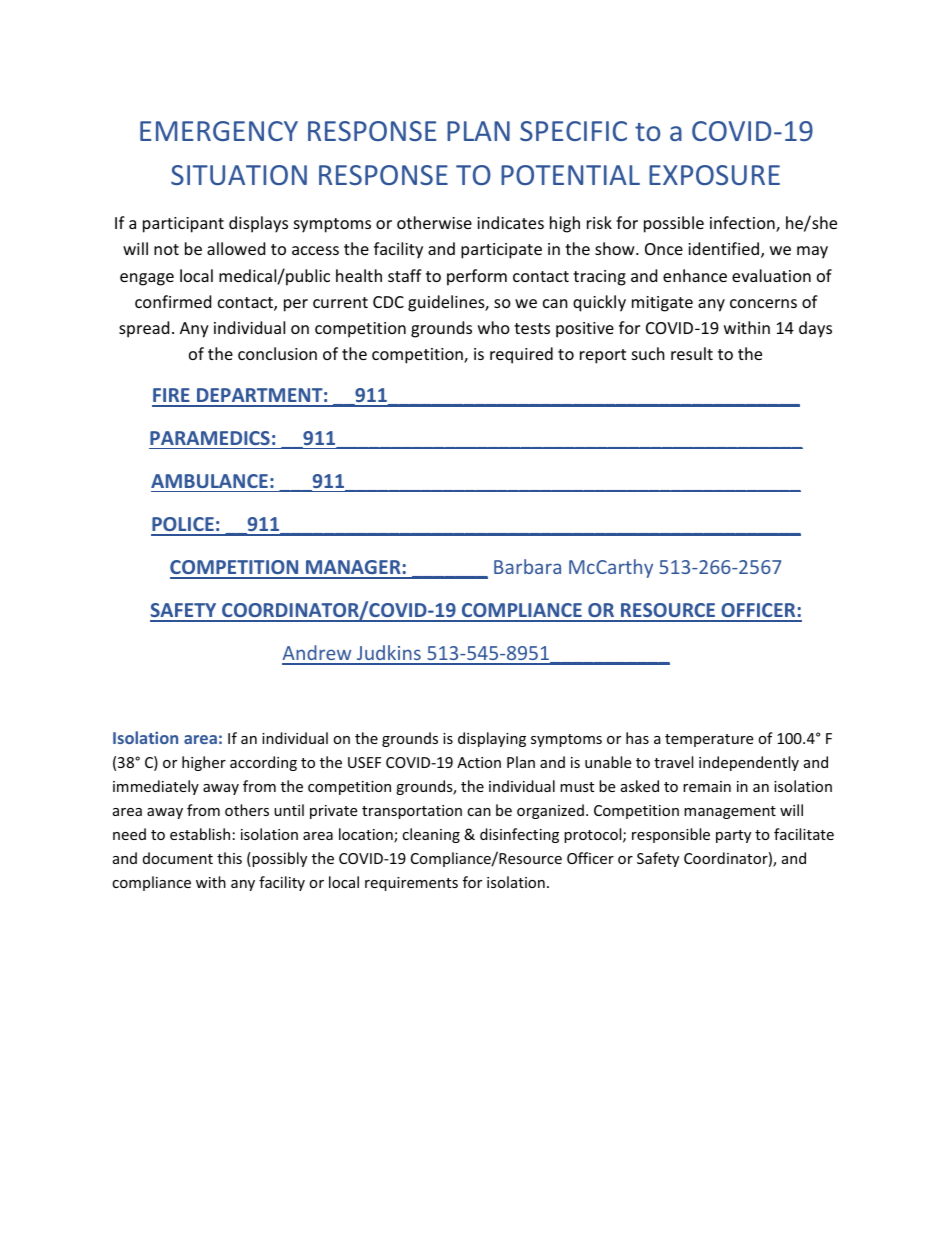 This screenshot has width=952, height=1233. What do you see at coordinates (210, 438) in the screenshot?
I see `PARAMEDICS` at bounding box center [210, 438].
